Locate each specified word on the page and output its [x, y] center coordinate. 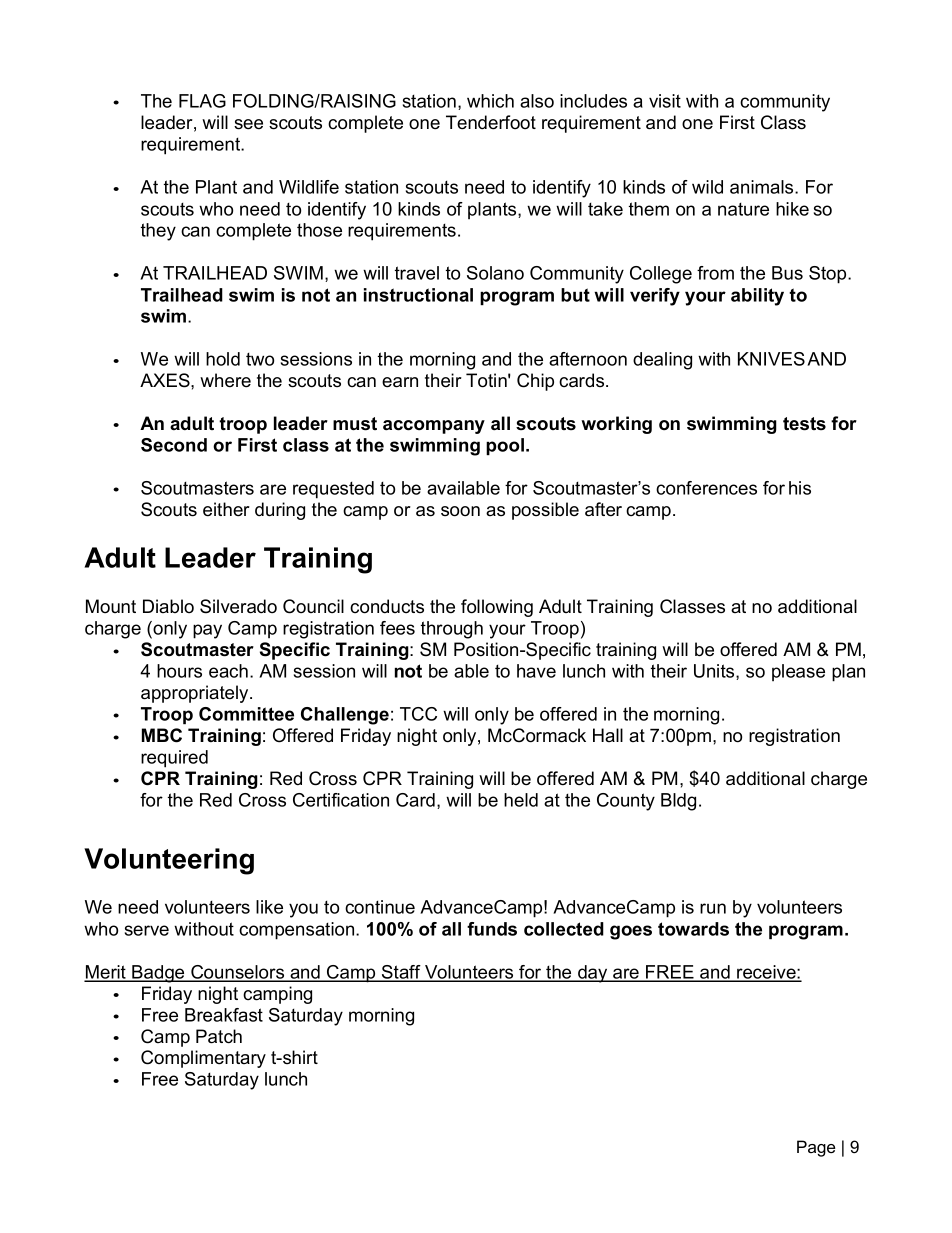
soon [460, 511]
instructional [418, 295]
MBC [162, 735]
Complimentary [203, 1059]
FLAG [202, 101]
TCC [418, 714]
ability [757, 297]
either [226, 509]
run [713, 908]
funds [492, 929]
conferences [706, 488]
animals [763, 187]
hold [223, 359]
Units [715, 672]
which [490, 101]
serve [147, 930]
